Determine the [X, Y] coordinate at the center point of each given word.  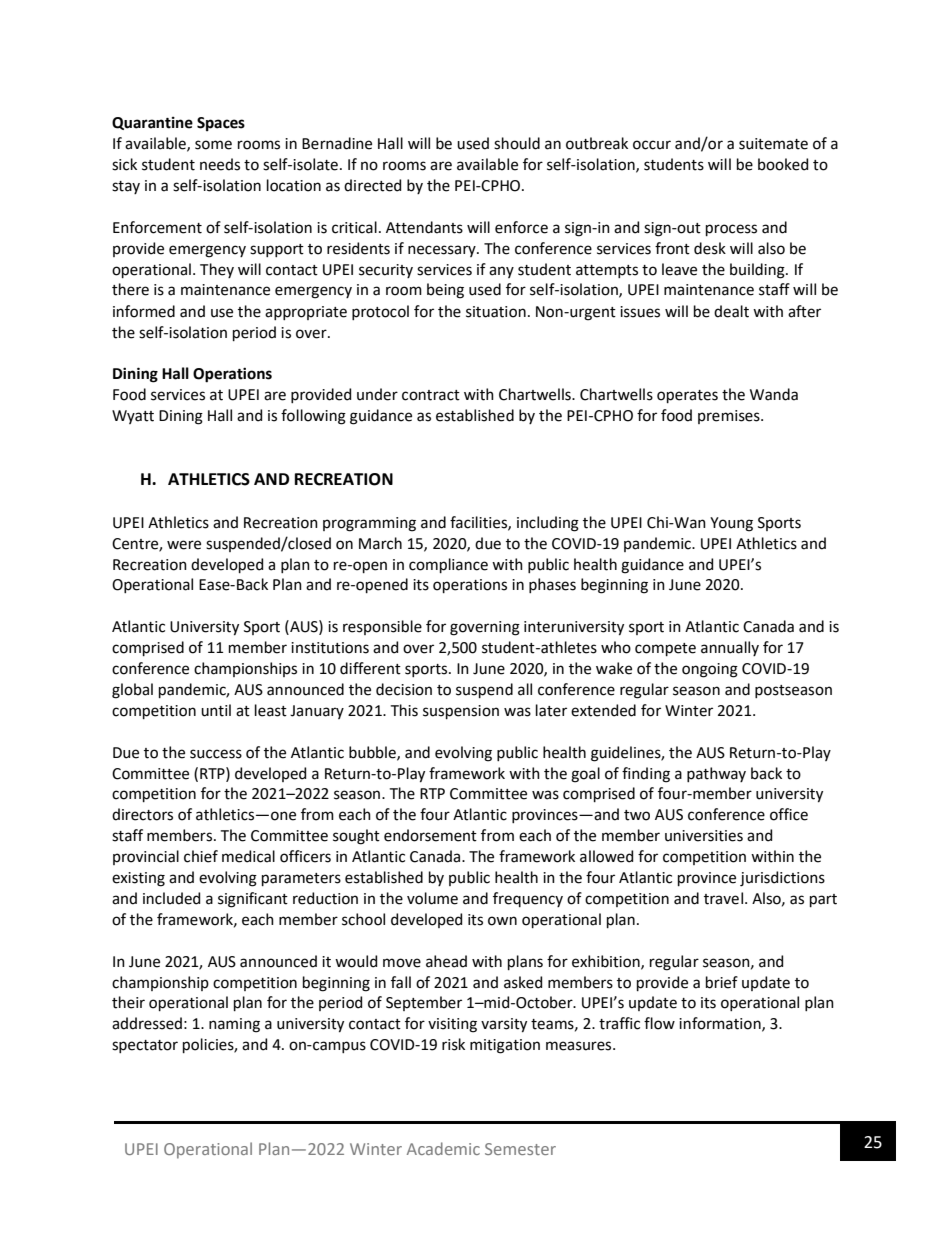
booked [783, 164]
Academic [443, 1148]
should [517, 143]
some [213, 145]
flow [659, 1023]
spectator [145, 1046]
